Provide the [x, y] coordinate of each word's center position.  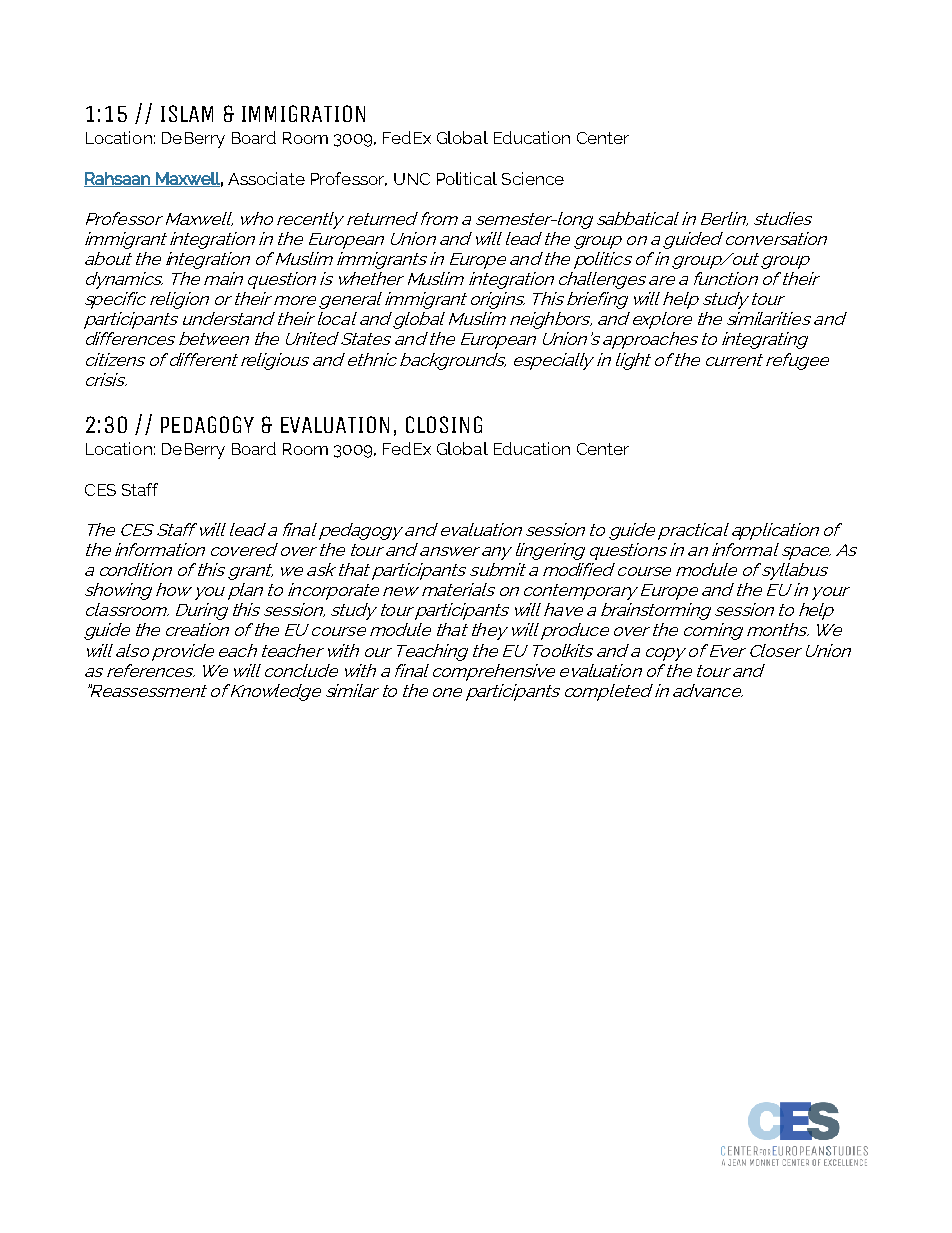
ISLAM [187, 113]
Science [533, 178]
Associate [266, 178]
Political [467, 178]
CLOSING [444, 424]
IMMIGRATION [303, 113]
